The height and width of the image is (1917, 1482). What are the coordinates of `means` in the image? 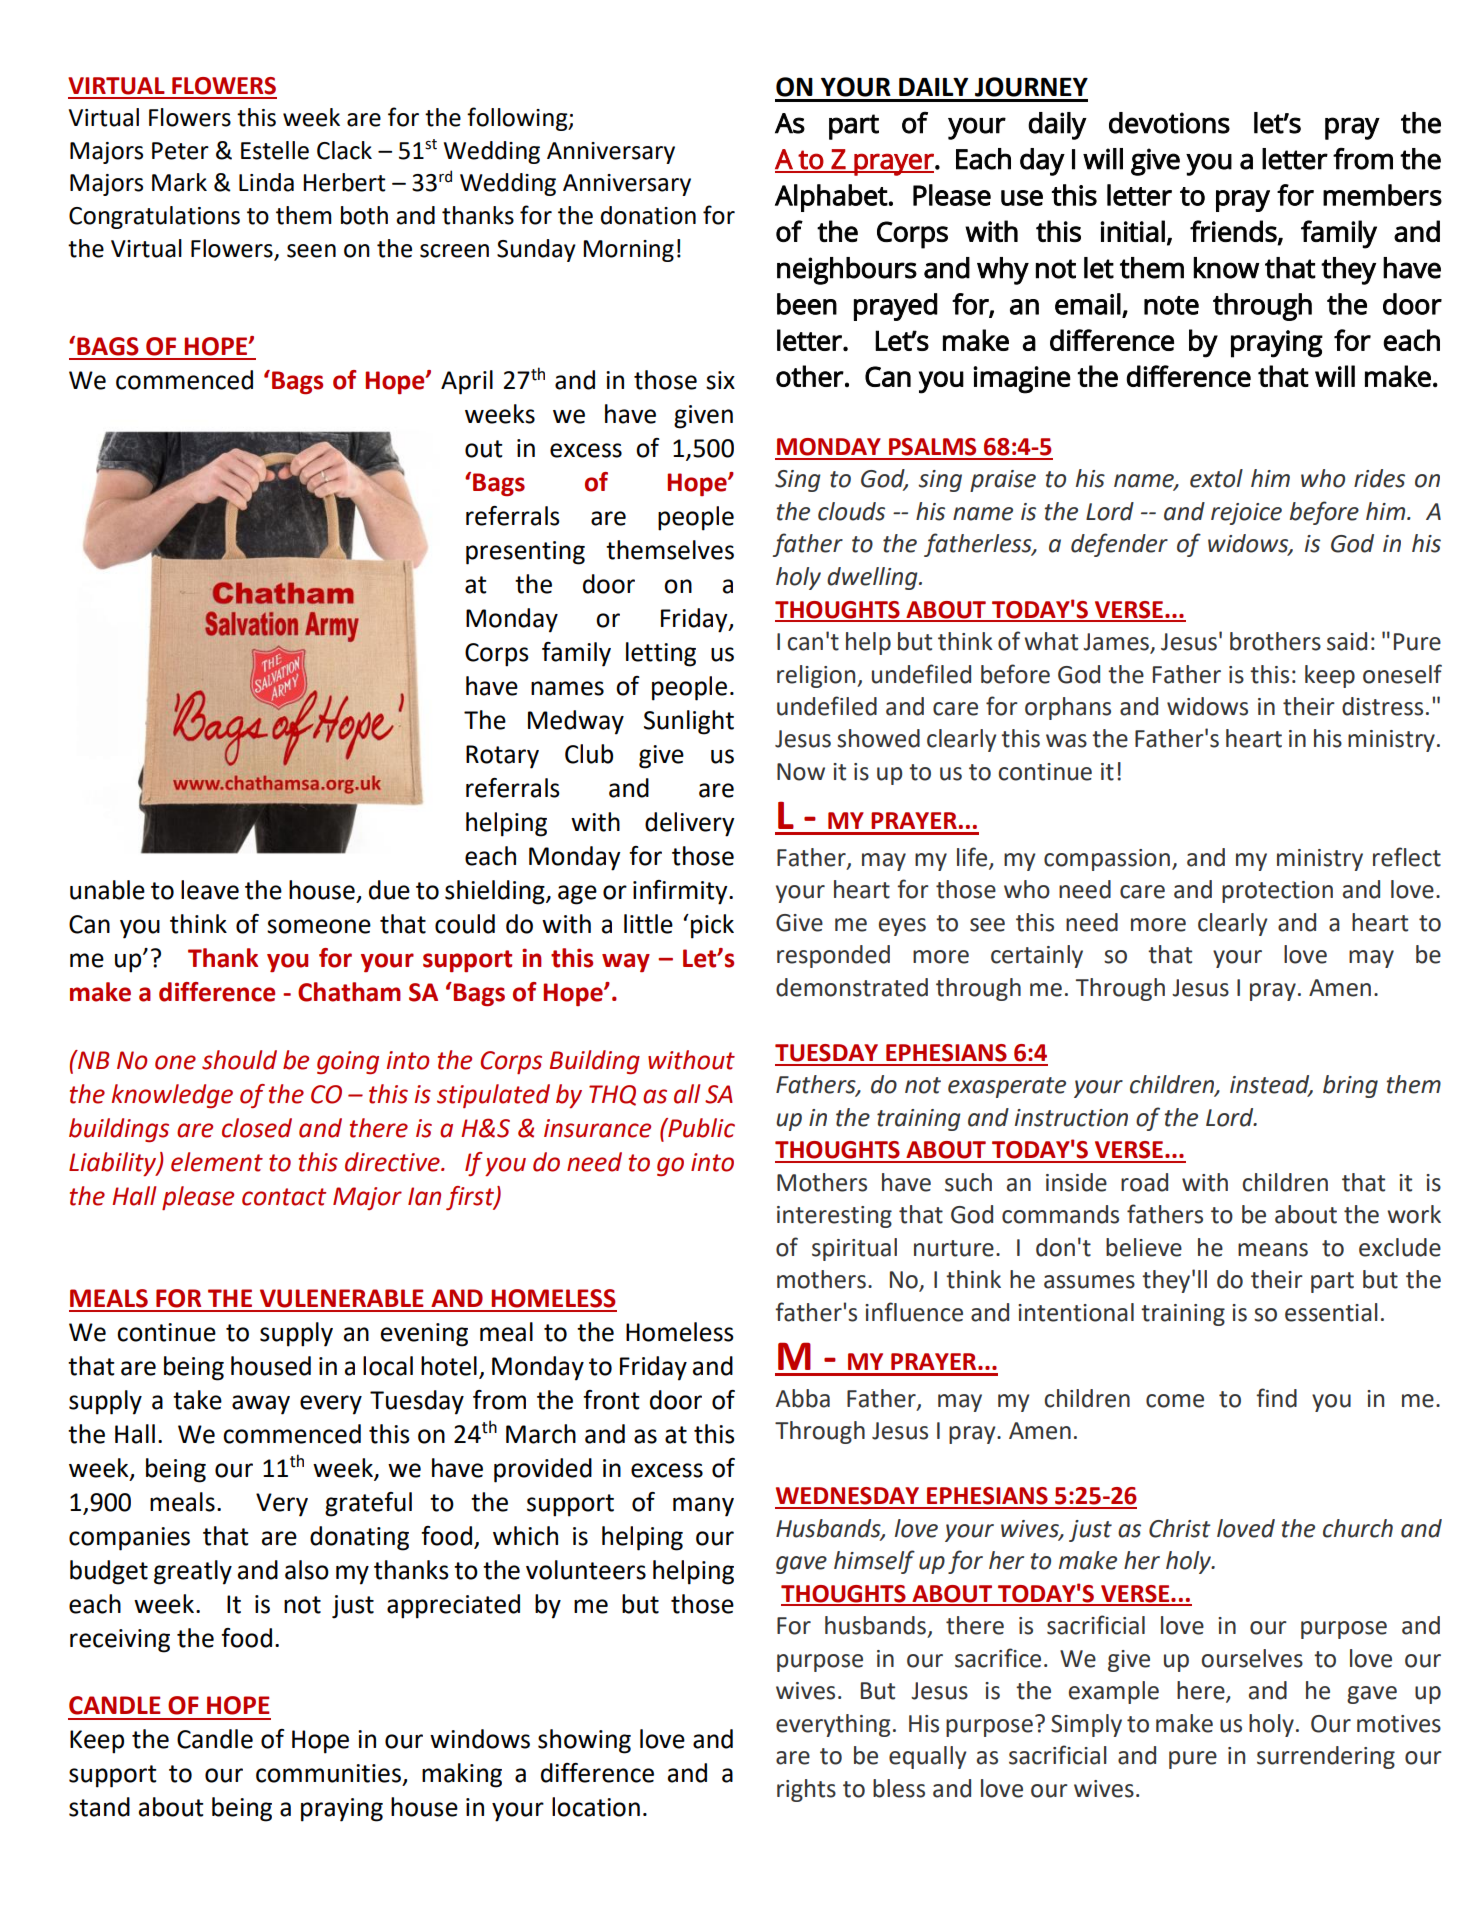 It's located at (1273, 1250).
